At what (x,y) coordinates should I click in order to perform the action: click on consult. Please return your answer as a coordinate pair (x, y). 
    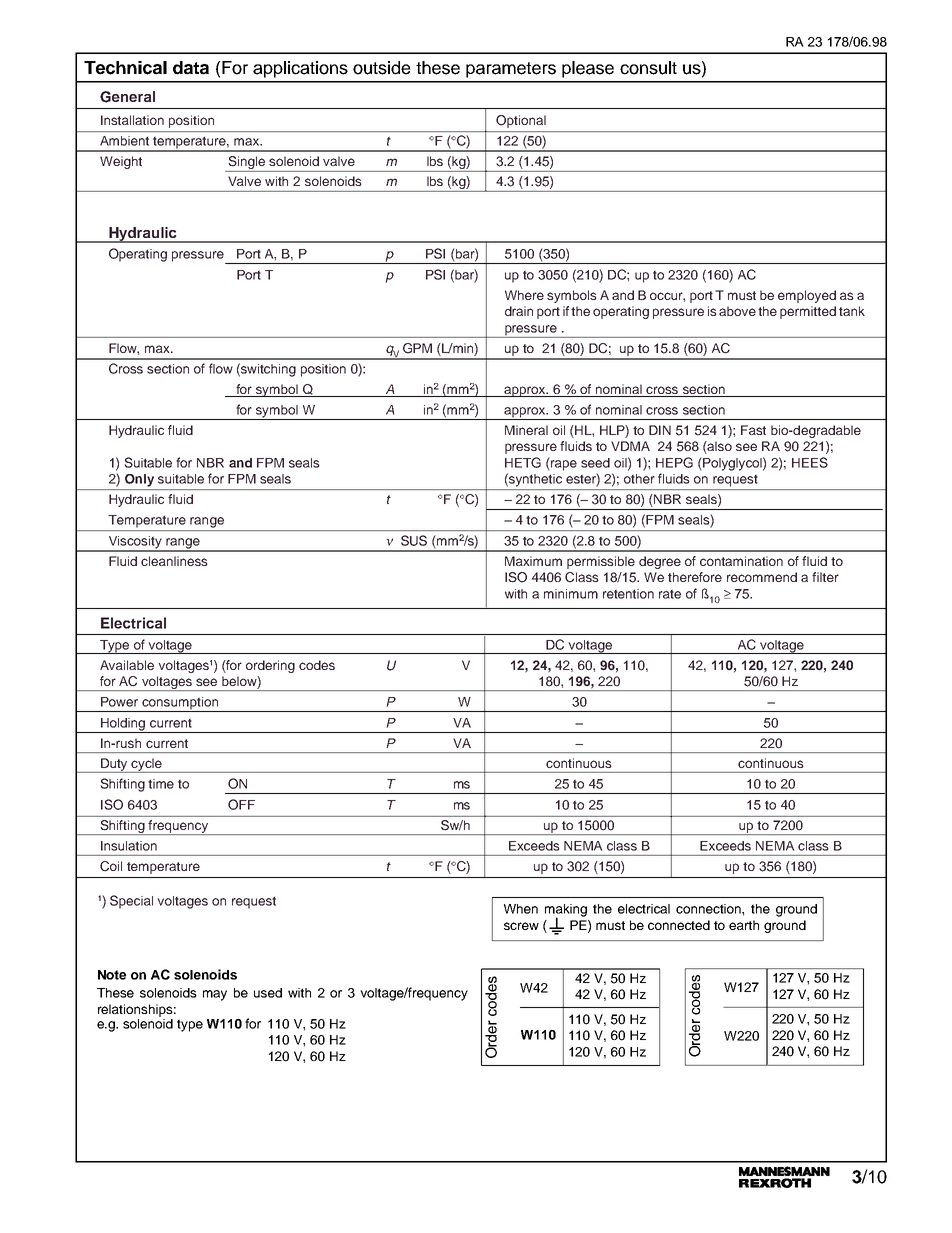
    Looking at the image, I should click on (648, 68).
